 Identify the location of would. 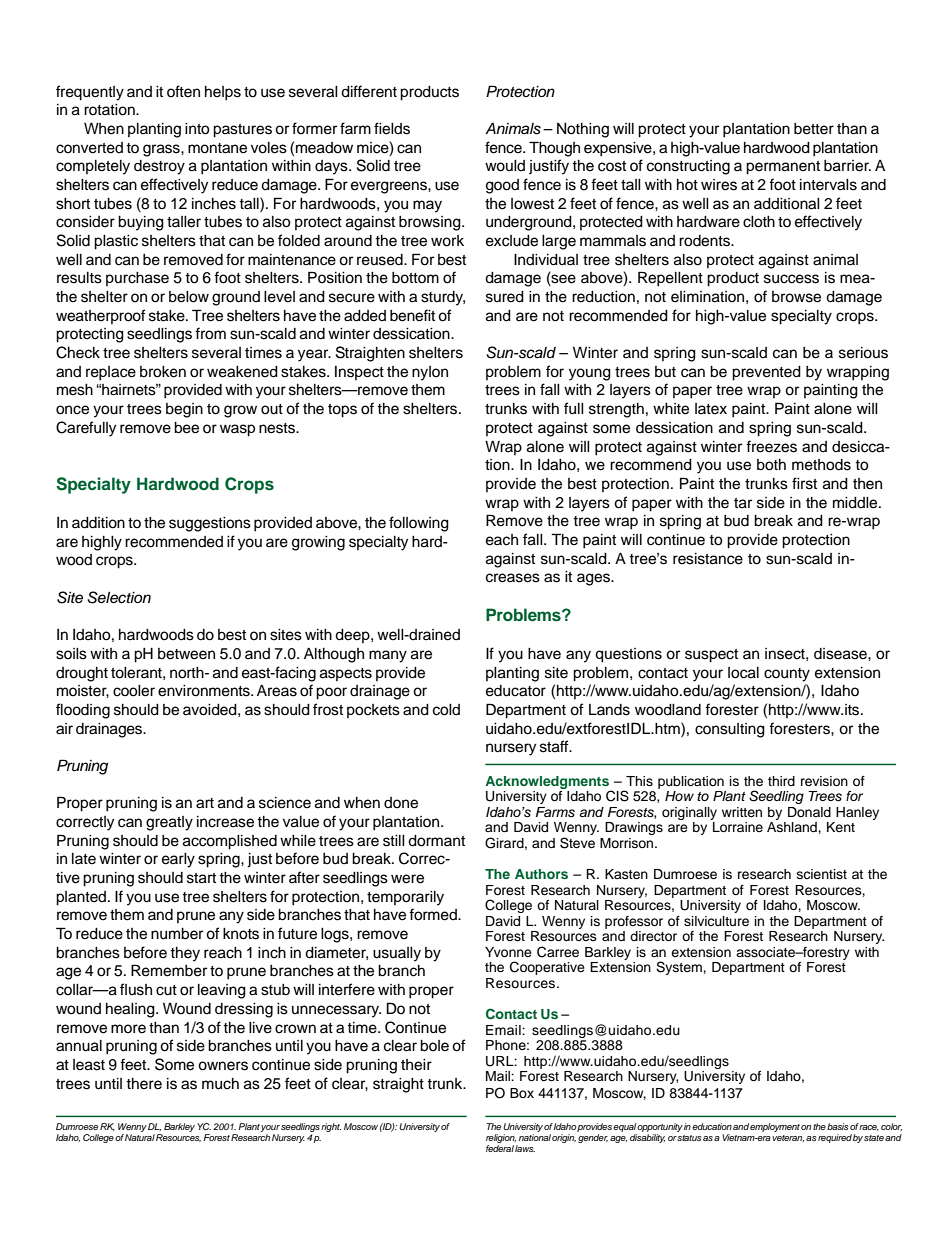
(505, 166).
